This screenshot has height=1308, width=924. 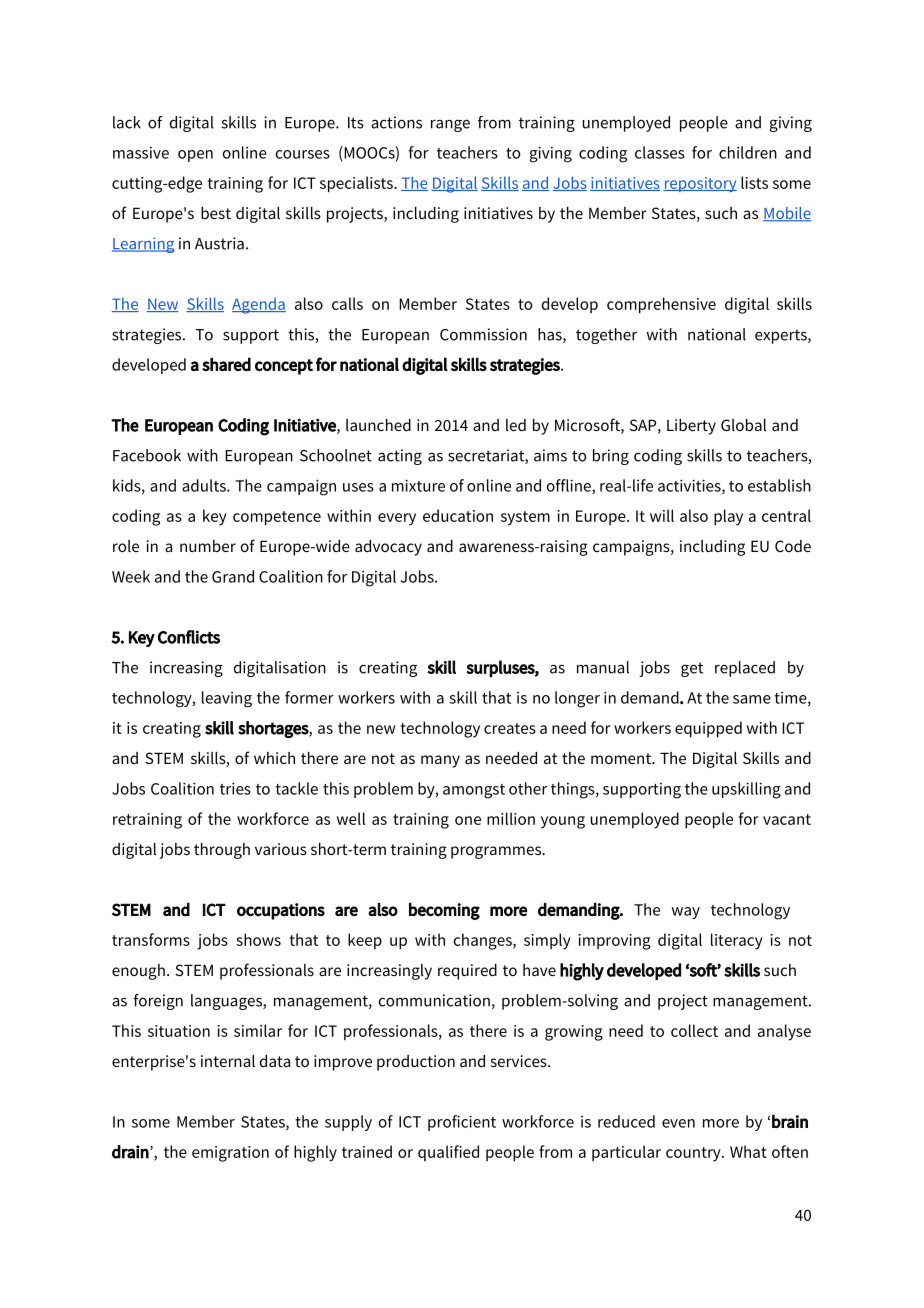 What do you see at coordinates (510, 728) in the screenshot?
I see `creates` at bounding box center [510, 728].
